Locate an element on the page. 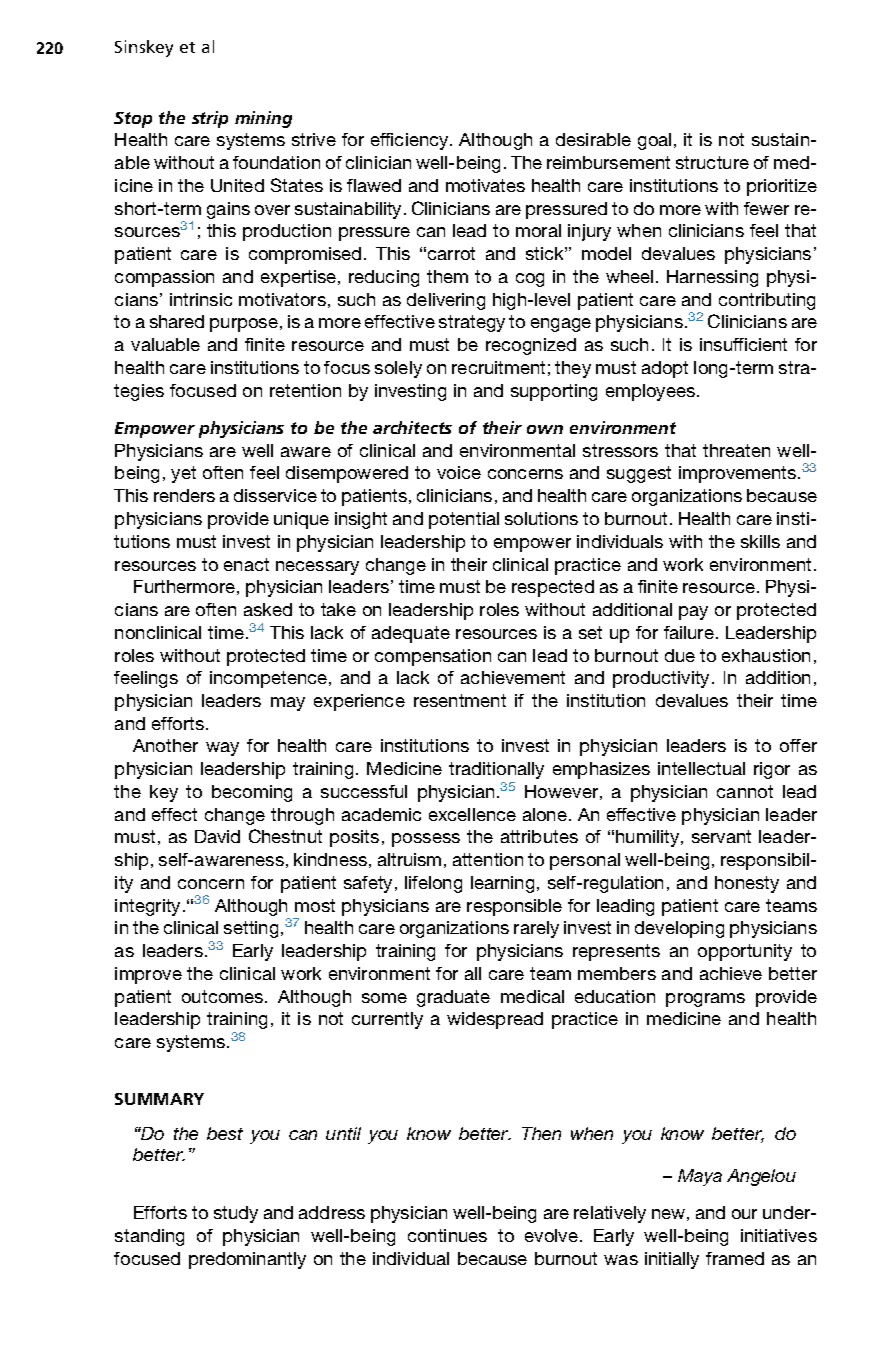 The width and height of the page is (896, 1345). continues is located at coordinates (447, 1235).
